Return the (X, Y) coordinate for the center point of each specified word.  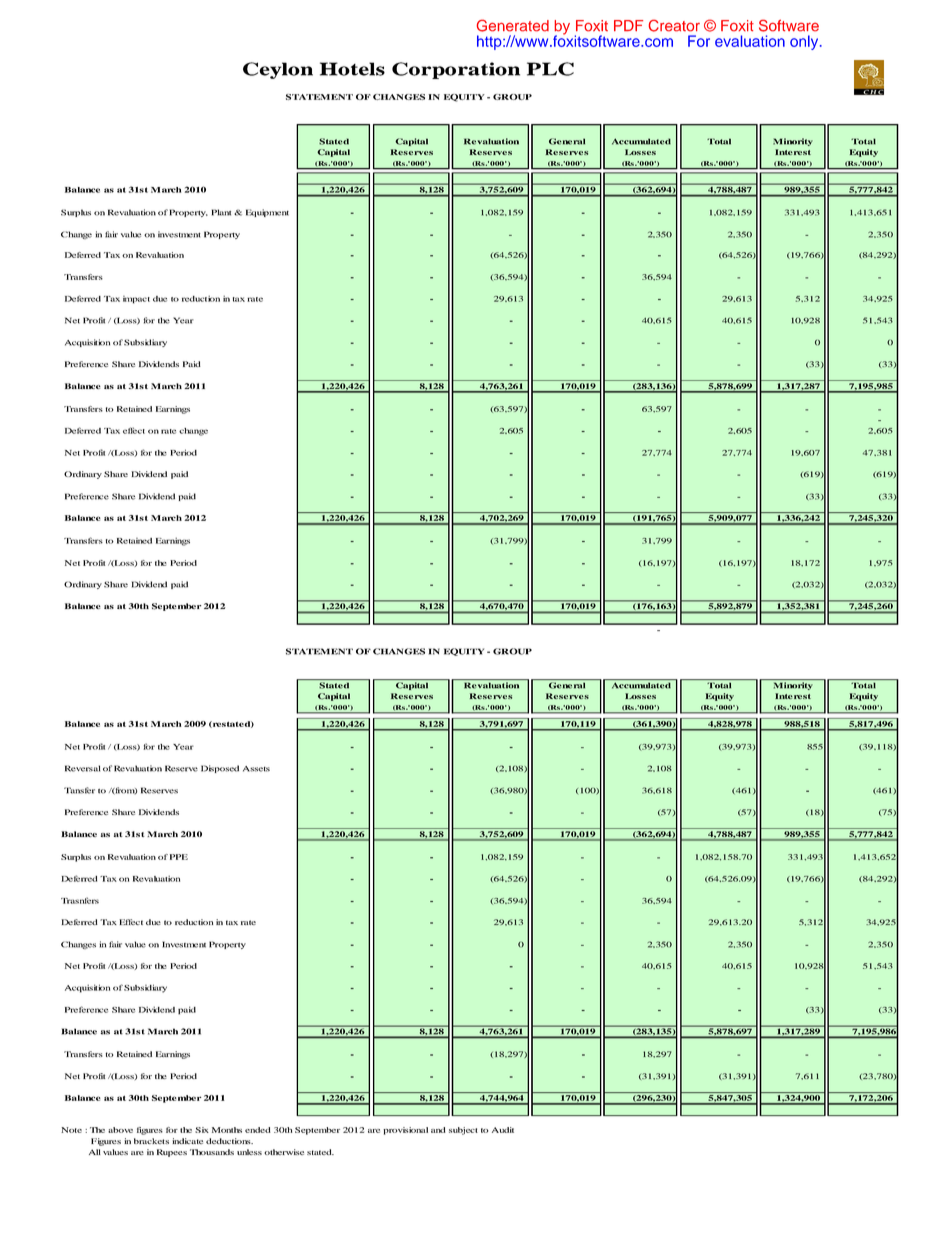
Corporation (456, 70)
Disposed (220, 769)
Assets (256, 769)
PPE (179, 857)
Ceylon (278, 70)
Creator (674, 26)
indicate (187, 1141)
